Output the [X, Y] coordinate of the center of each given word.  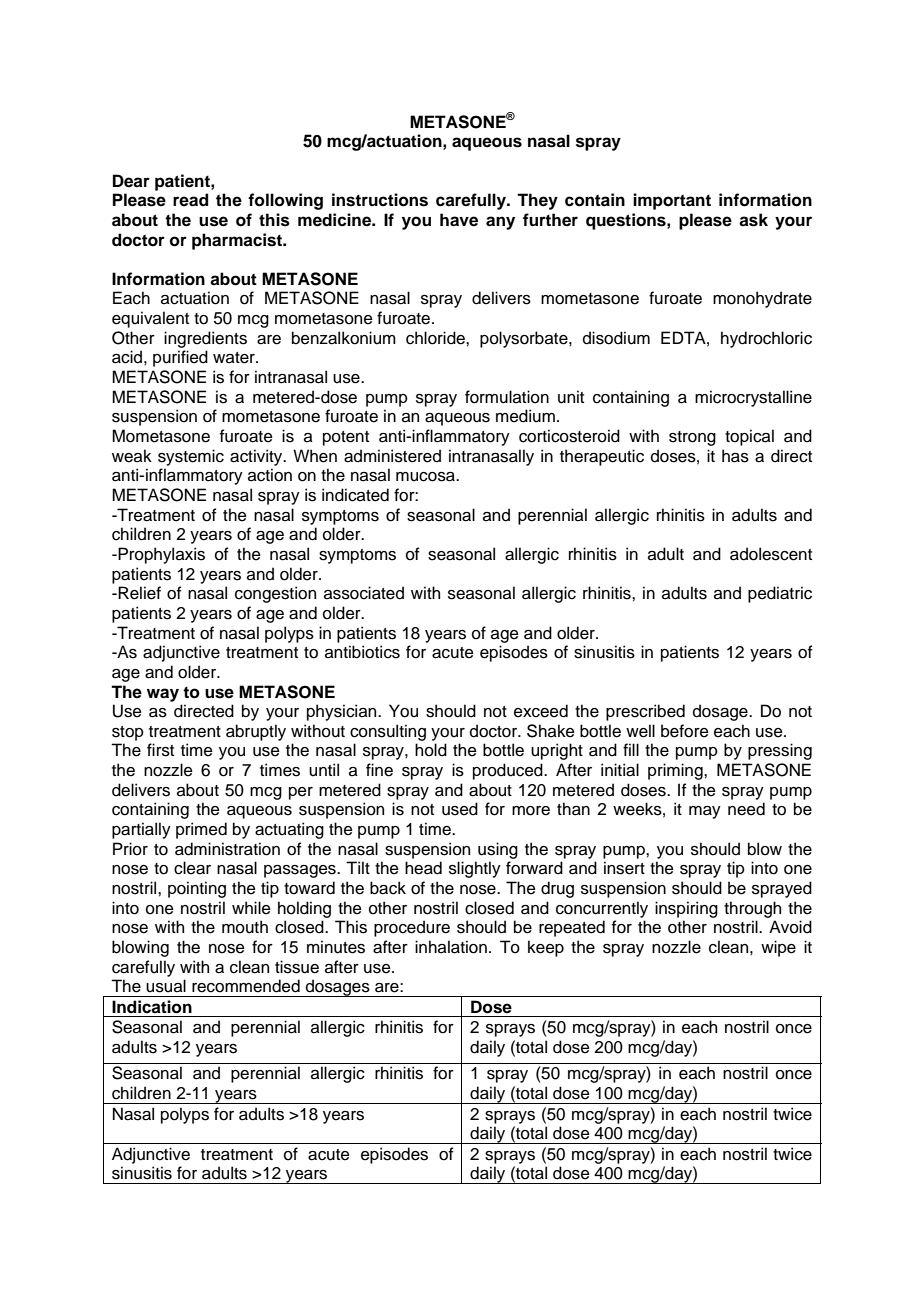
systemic [191, 457]
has [735, 456]
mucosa [426, 477]
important [672, 201]
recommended [246, 986]
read [190, 200]
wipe [778, 948]
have [459, 220]
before [685, 731]
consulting [388, 732]
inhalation [451, 947]
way [163, 695]
